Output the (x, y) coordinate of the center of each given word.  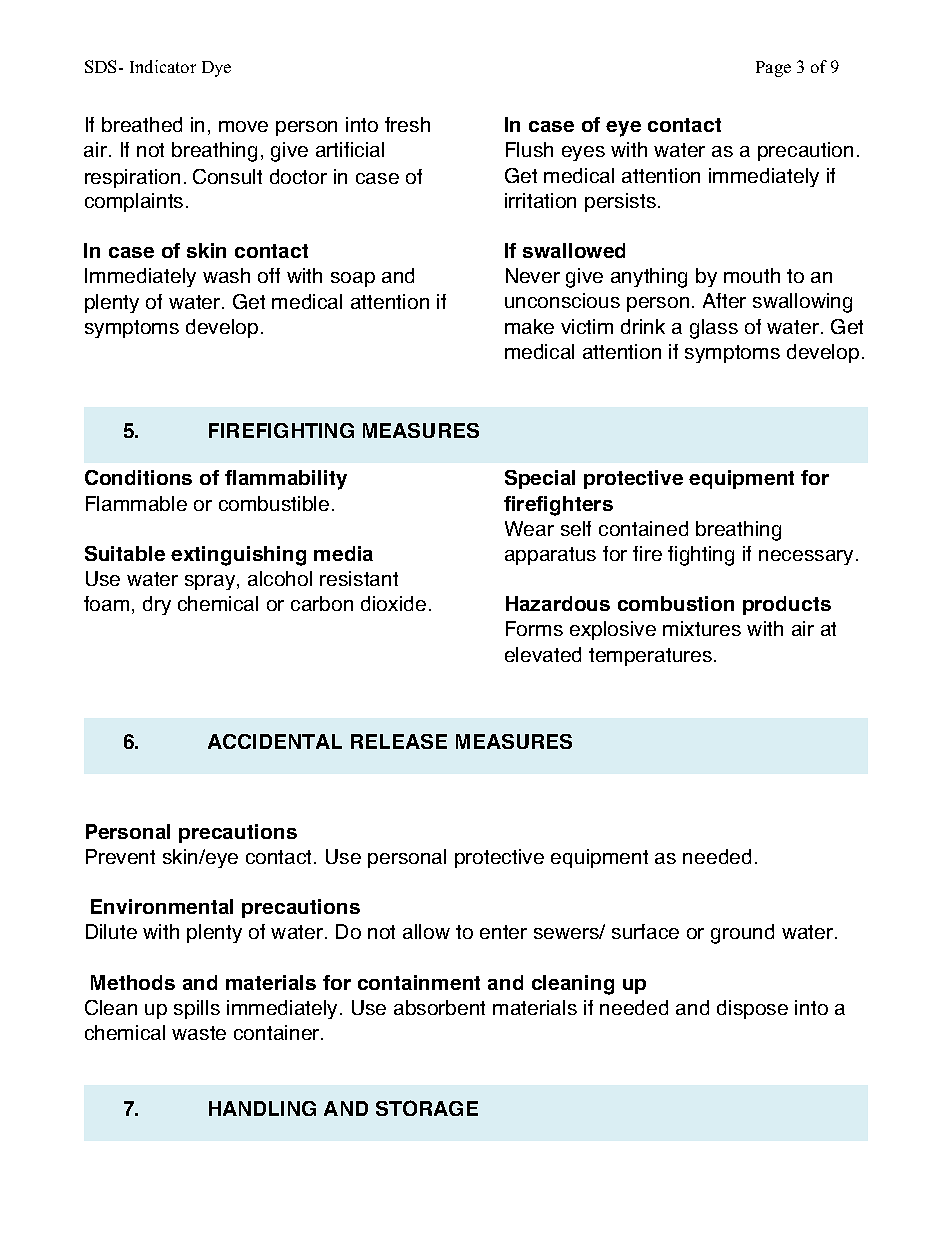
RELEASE (399, 741)
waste (199, 1033)
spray (211, 582)
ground (742, 934)
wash (226, 275)
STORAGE (427, 1108)
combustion (676, 603)
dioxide (393, 603)
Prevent (120, 856)
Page (773, 69)
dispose (752, 1009)
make (529, 326)
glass (714, 329)
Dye (216, 69)
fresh (407, 124)
